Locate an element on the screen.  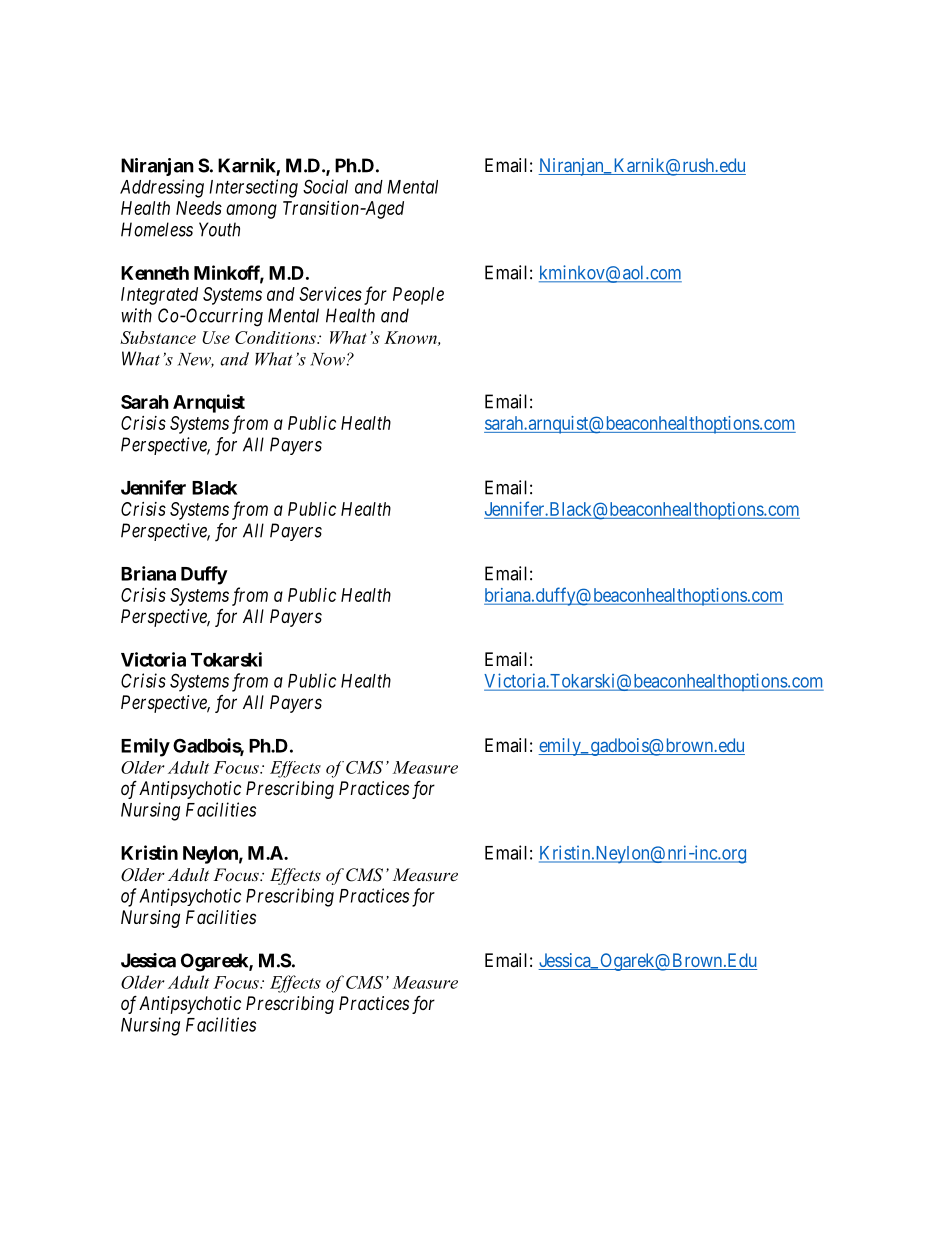
Integrated is located at coordinates (159, 296).
